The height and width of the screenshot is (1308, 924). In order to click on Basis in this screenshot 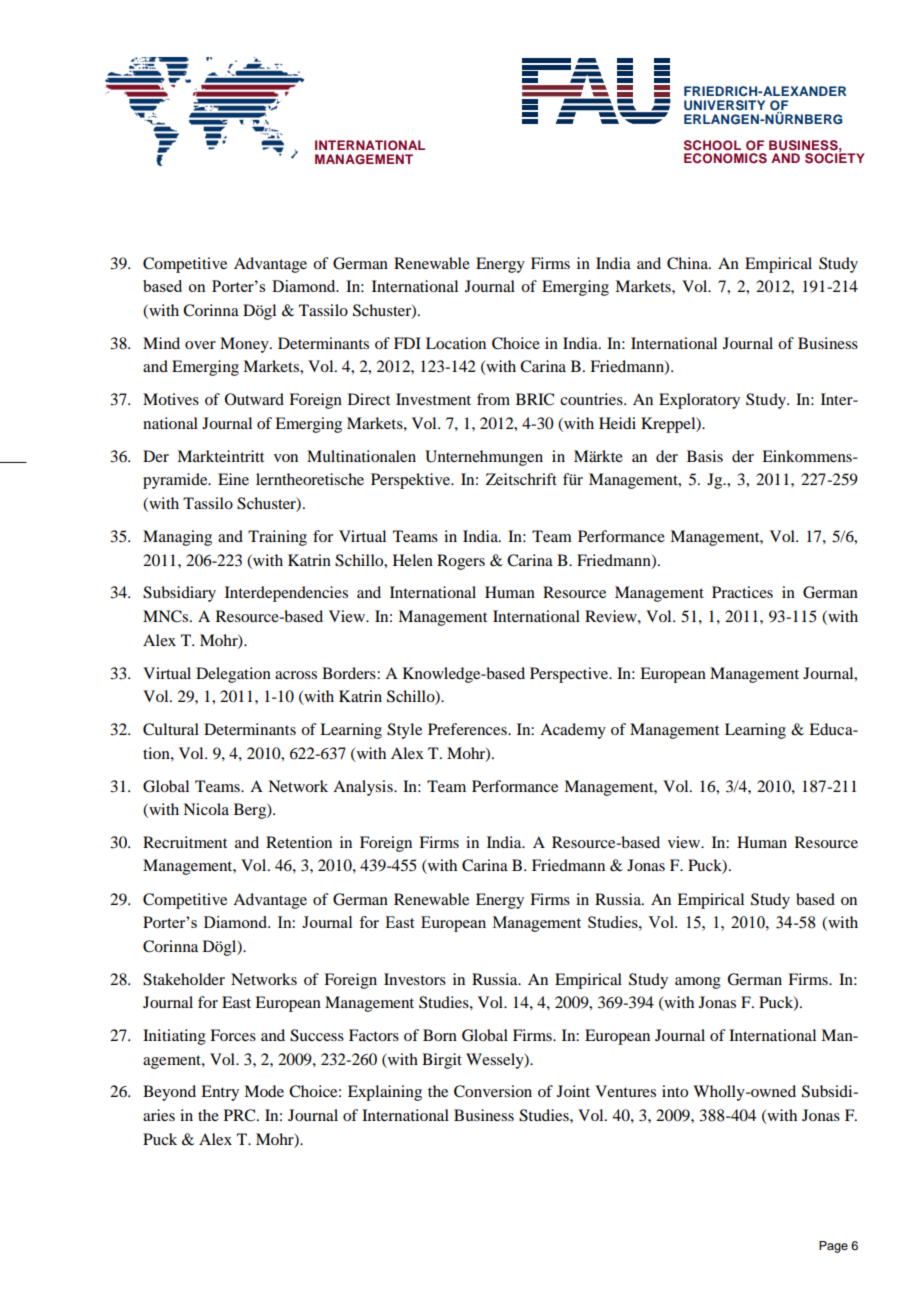, I will do `click(705, 456)`.
